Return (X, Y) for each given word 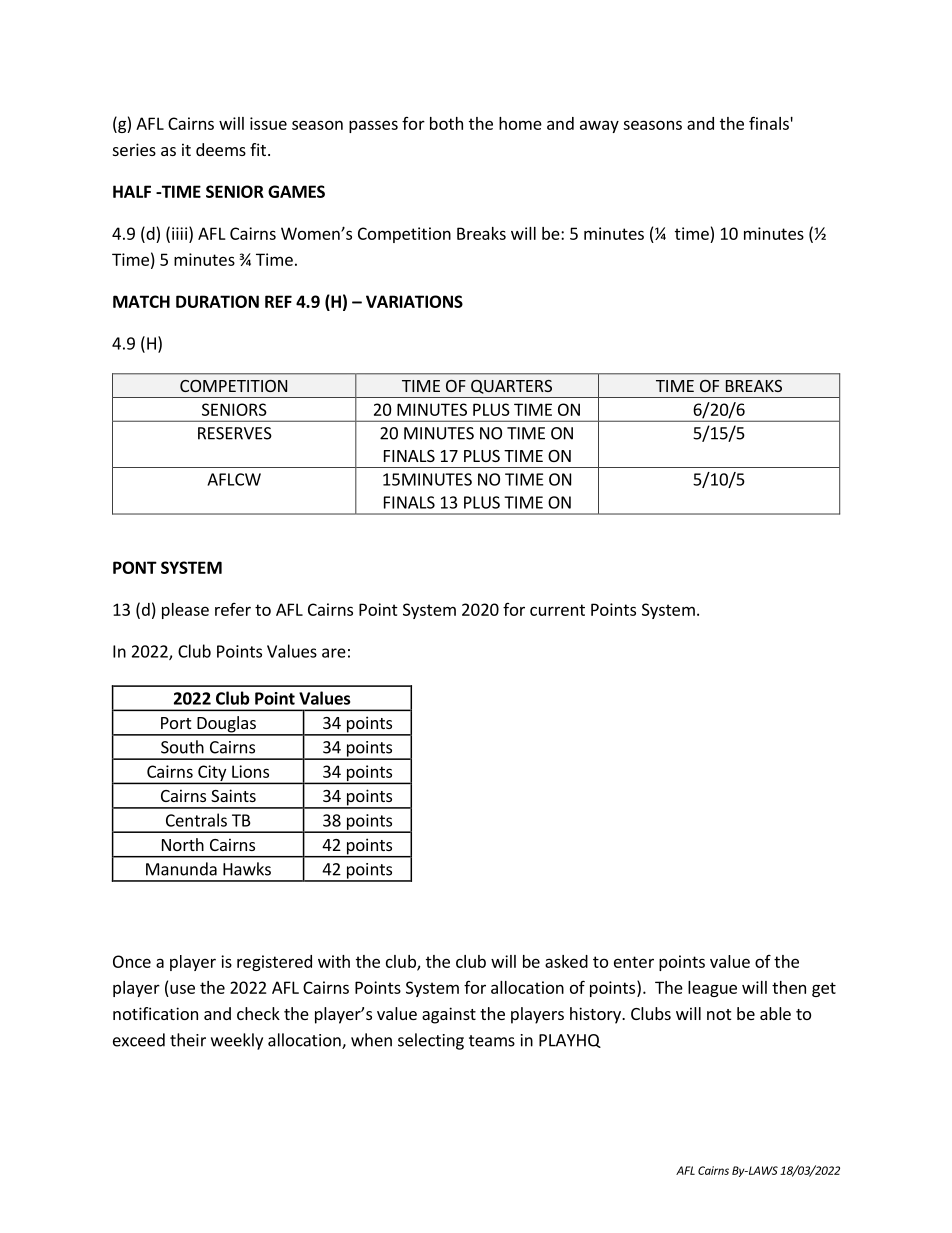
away (599, 126)
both (446, 123)
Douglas (226, 725)
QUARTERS (511, 387)
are (334, 653)
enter (634, 962)
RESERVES (235, 433)
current (557, 610)
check (258, 1013)
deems (221, 149)
